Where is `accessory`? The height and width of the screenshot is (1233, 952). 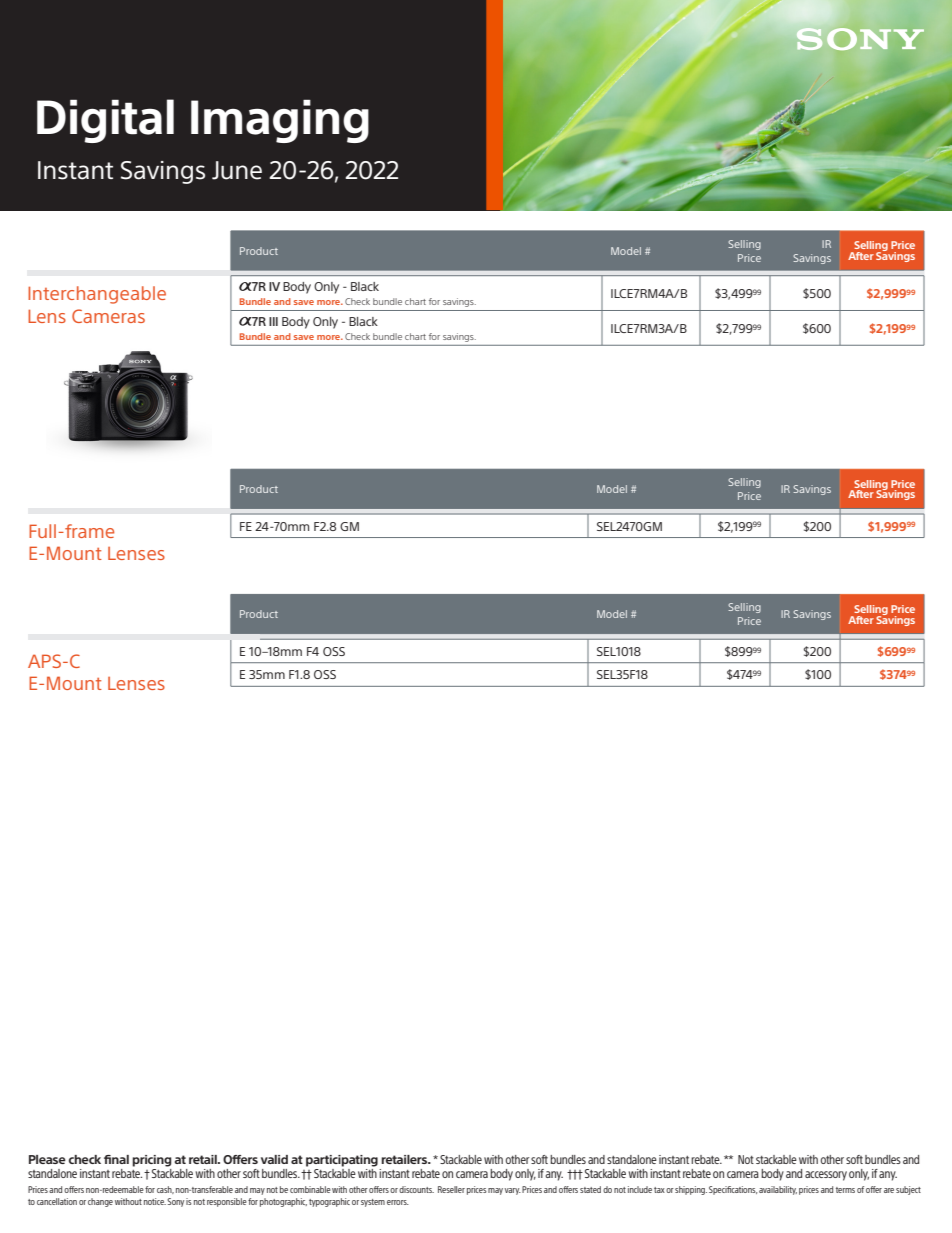 accessory is located at coordinates (826, 1176).
